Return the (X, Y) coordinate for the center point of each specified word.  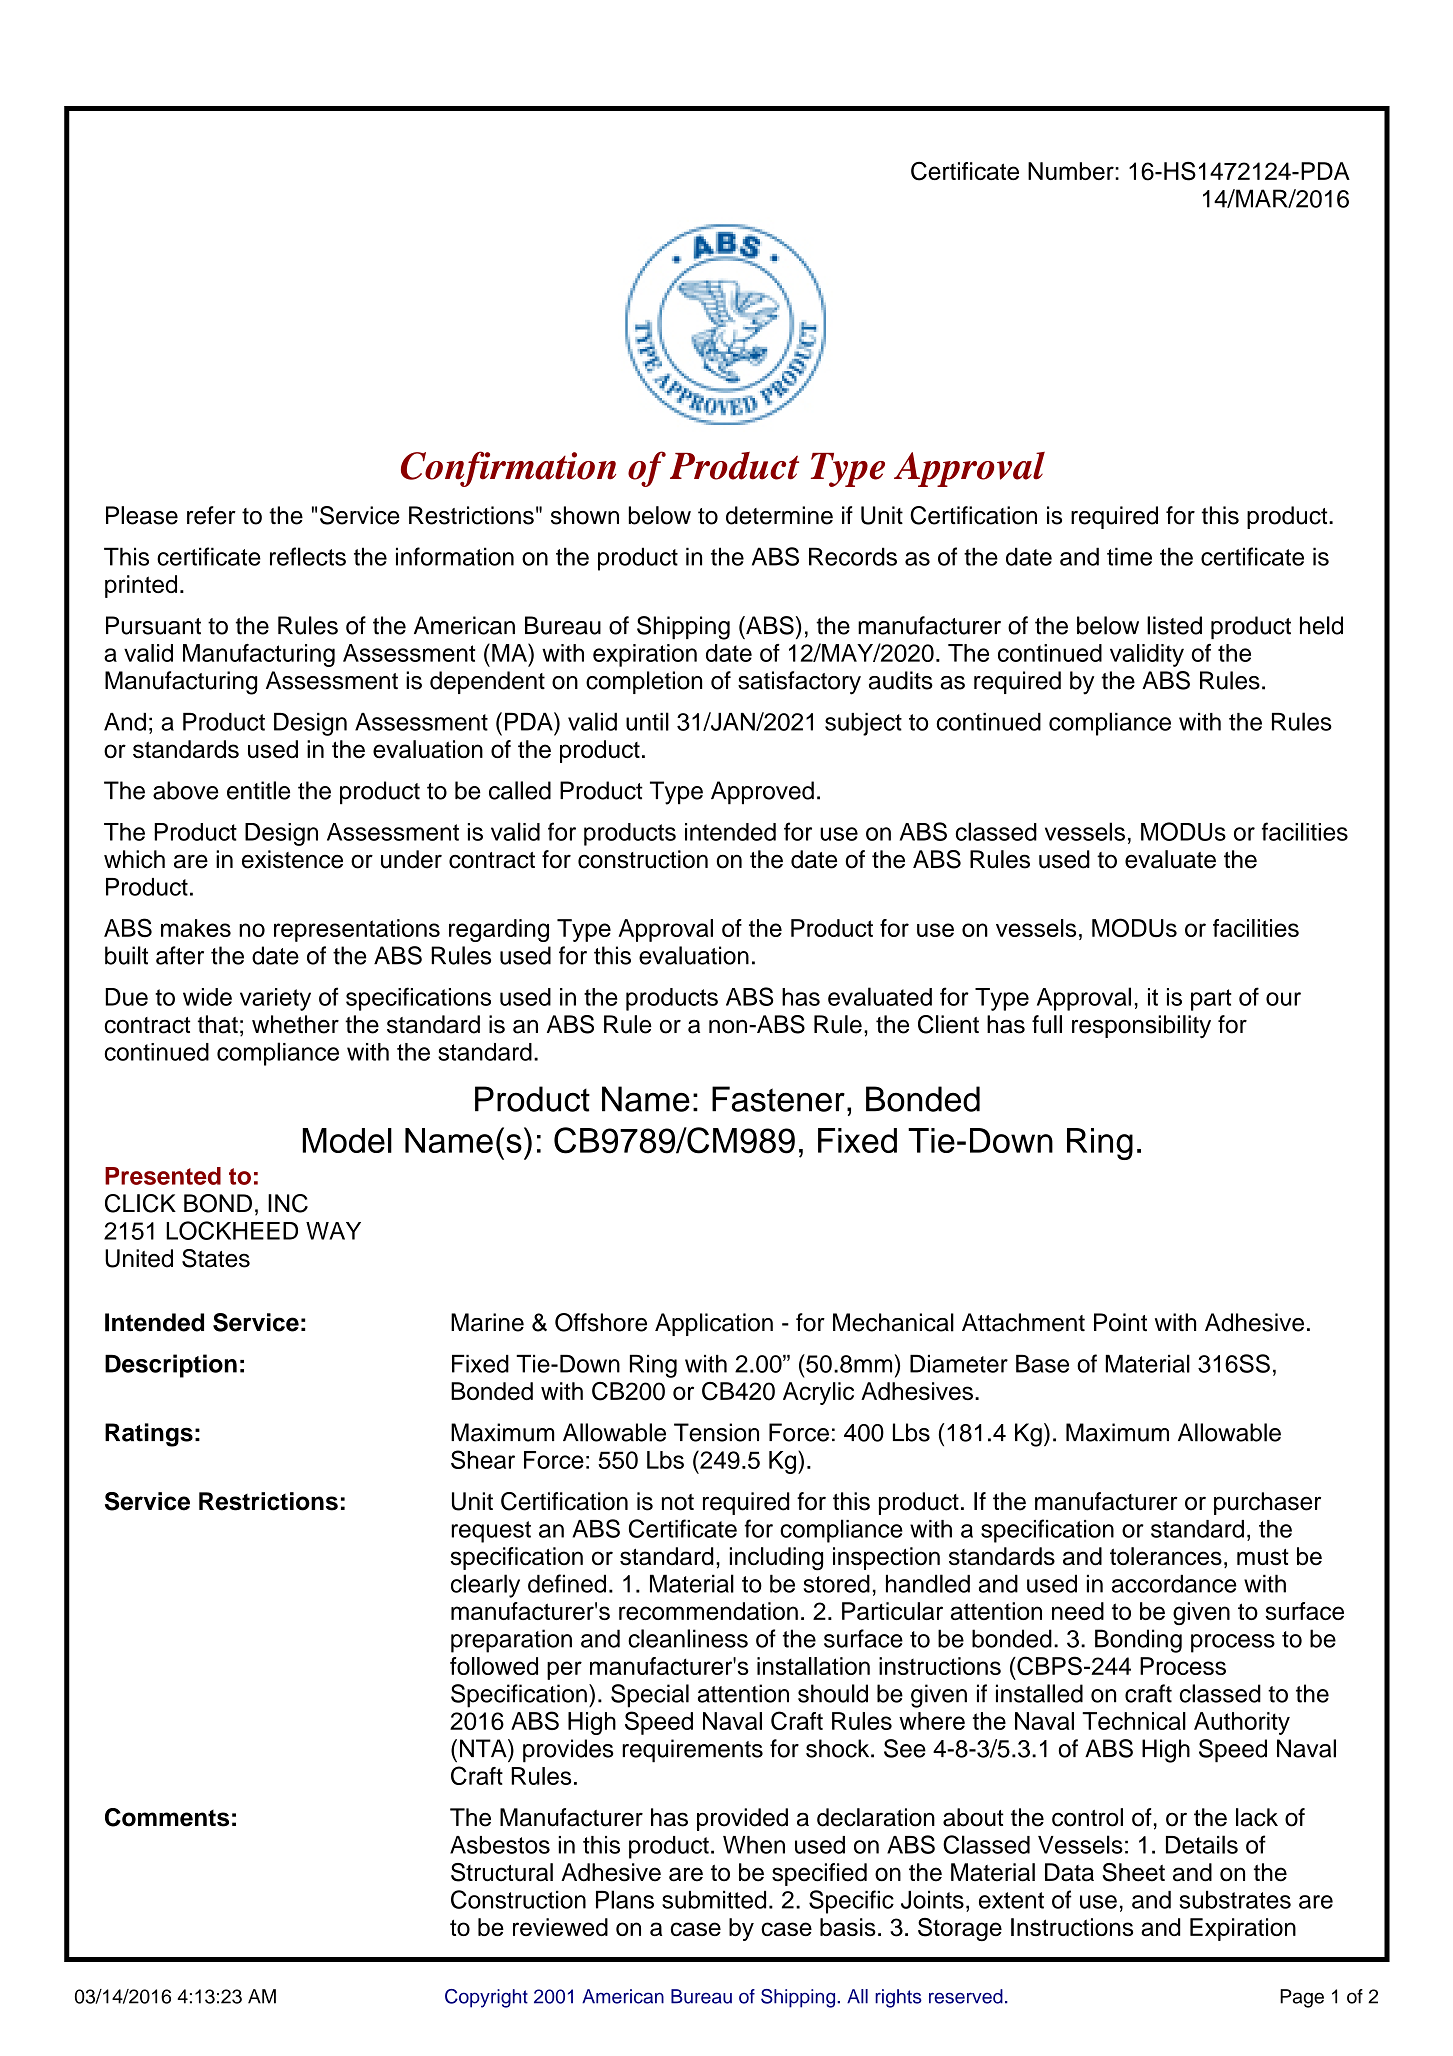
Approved (762, 793)
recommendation (708, 1611)
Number (1072, 171)
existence (292, 859)
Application (714, 1324)
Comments (167, 1817)
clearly (485, 1586)
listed (1174, 625)
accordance (1174, 1583)
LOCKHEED (232, 1230)
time (1129, 556)
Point (1120, 1322)
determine (779, 515)
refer (211, 515)
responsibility (1141, 1026)
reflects (308, 556)
